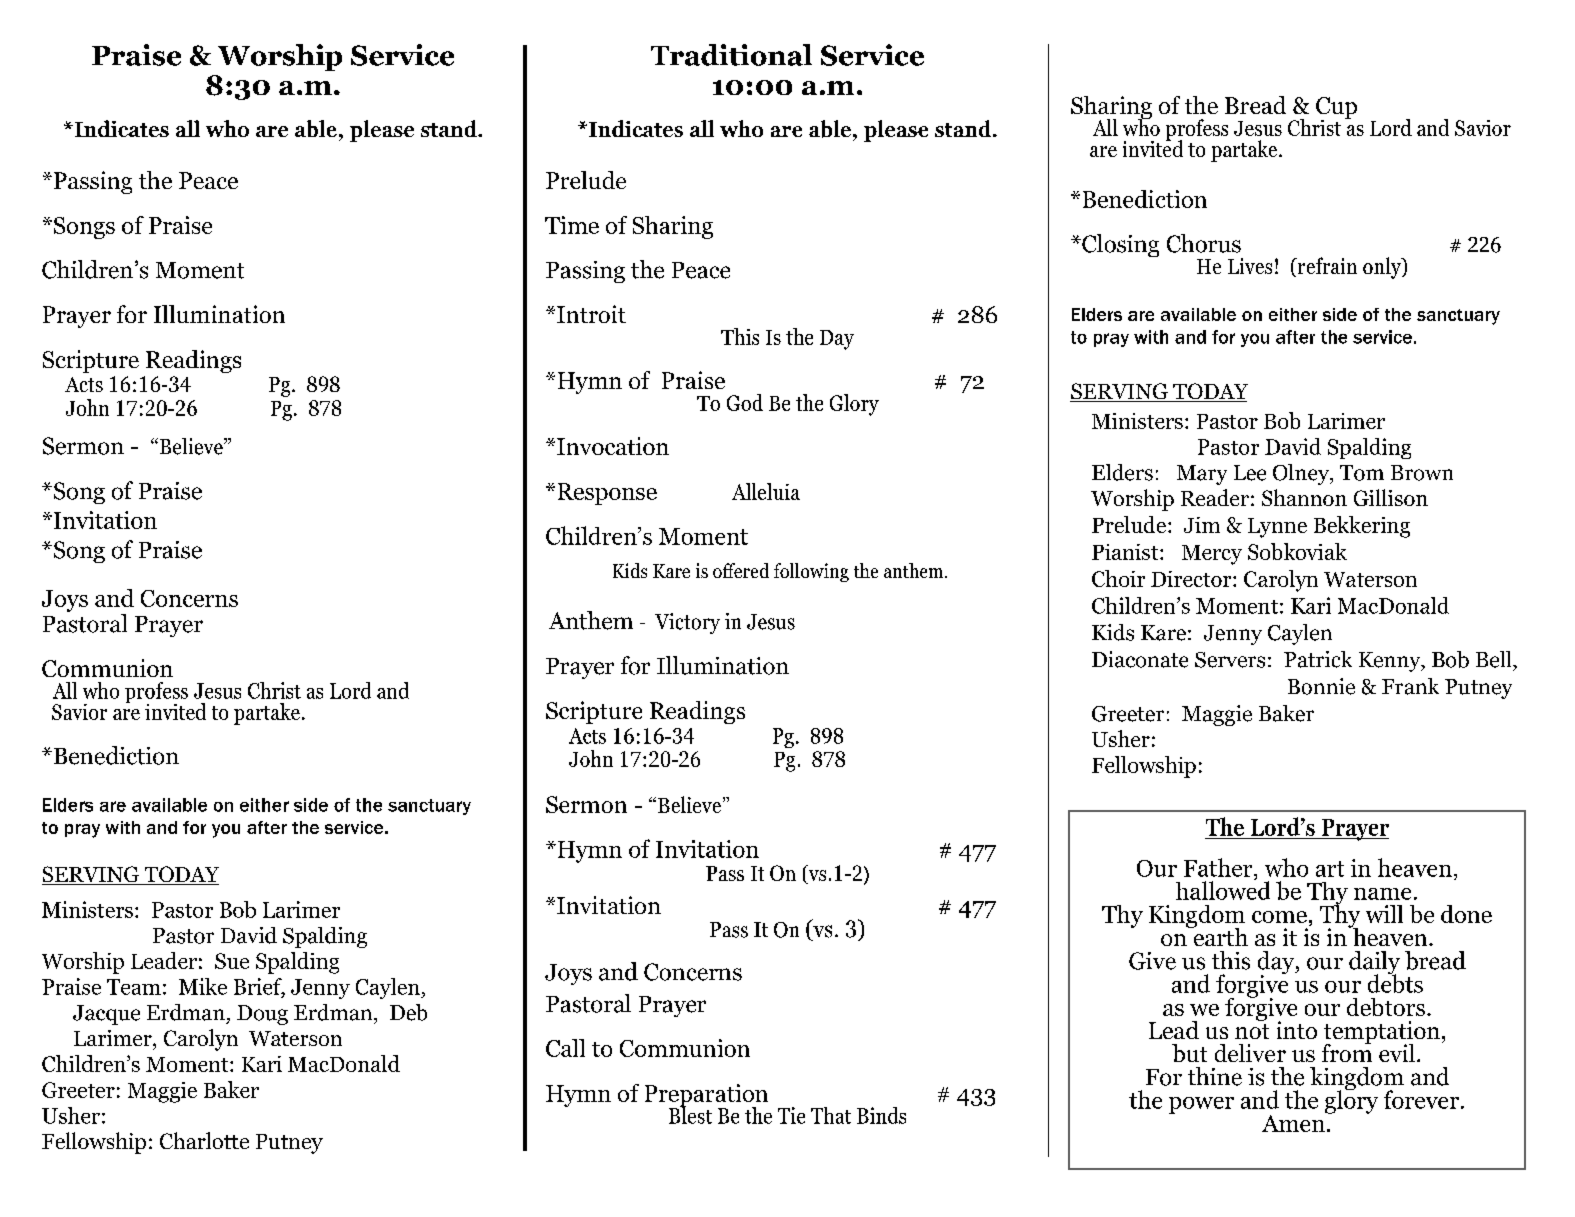  What do you see at coordinates (745, 402) in the screenshot?
I see `God` at bounding box center [745, 402].
